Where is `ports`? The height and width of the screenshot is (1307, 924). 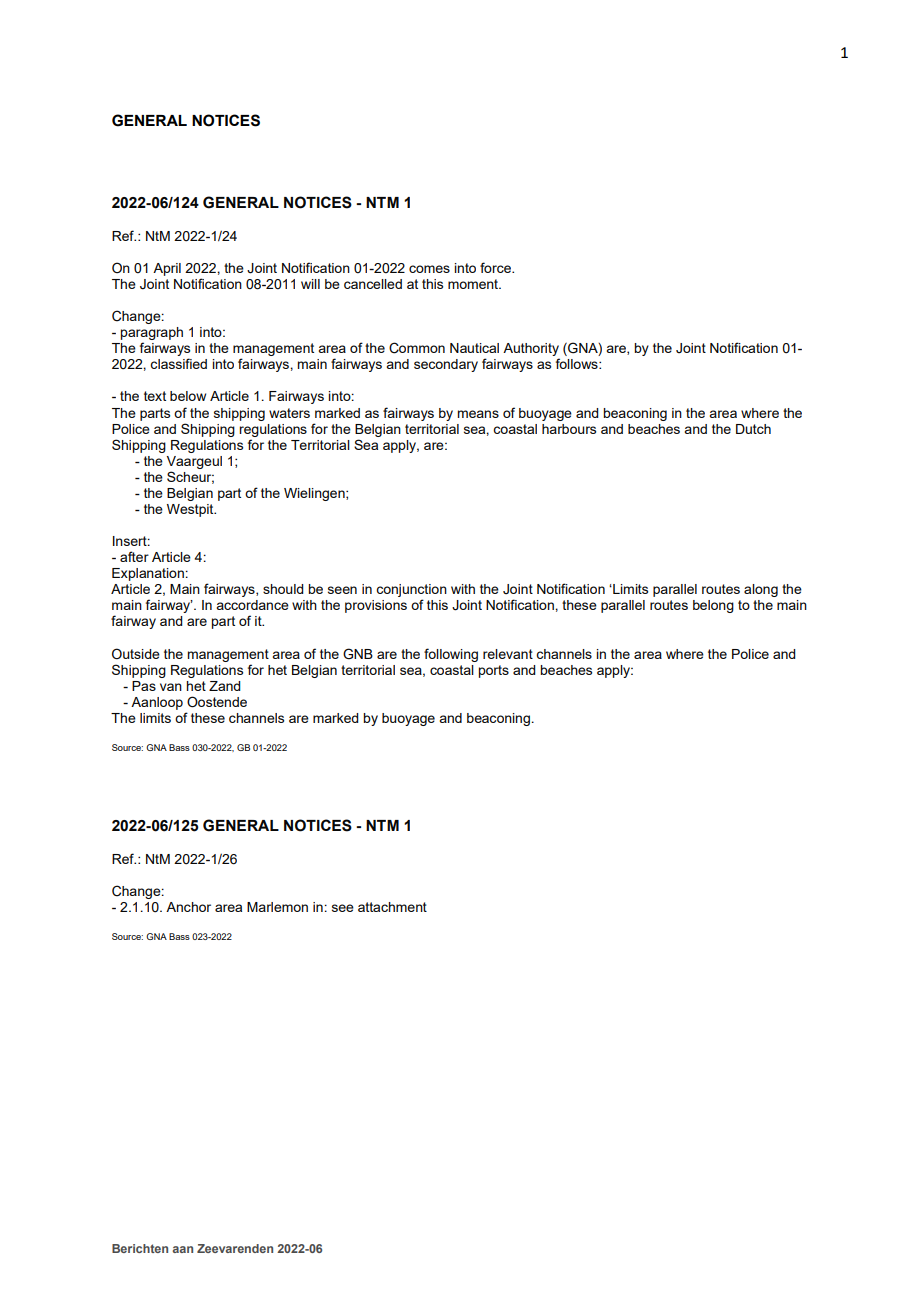 ports is located at coordinates (494, 671).
